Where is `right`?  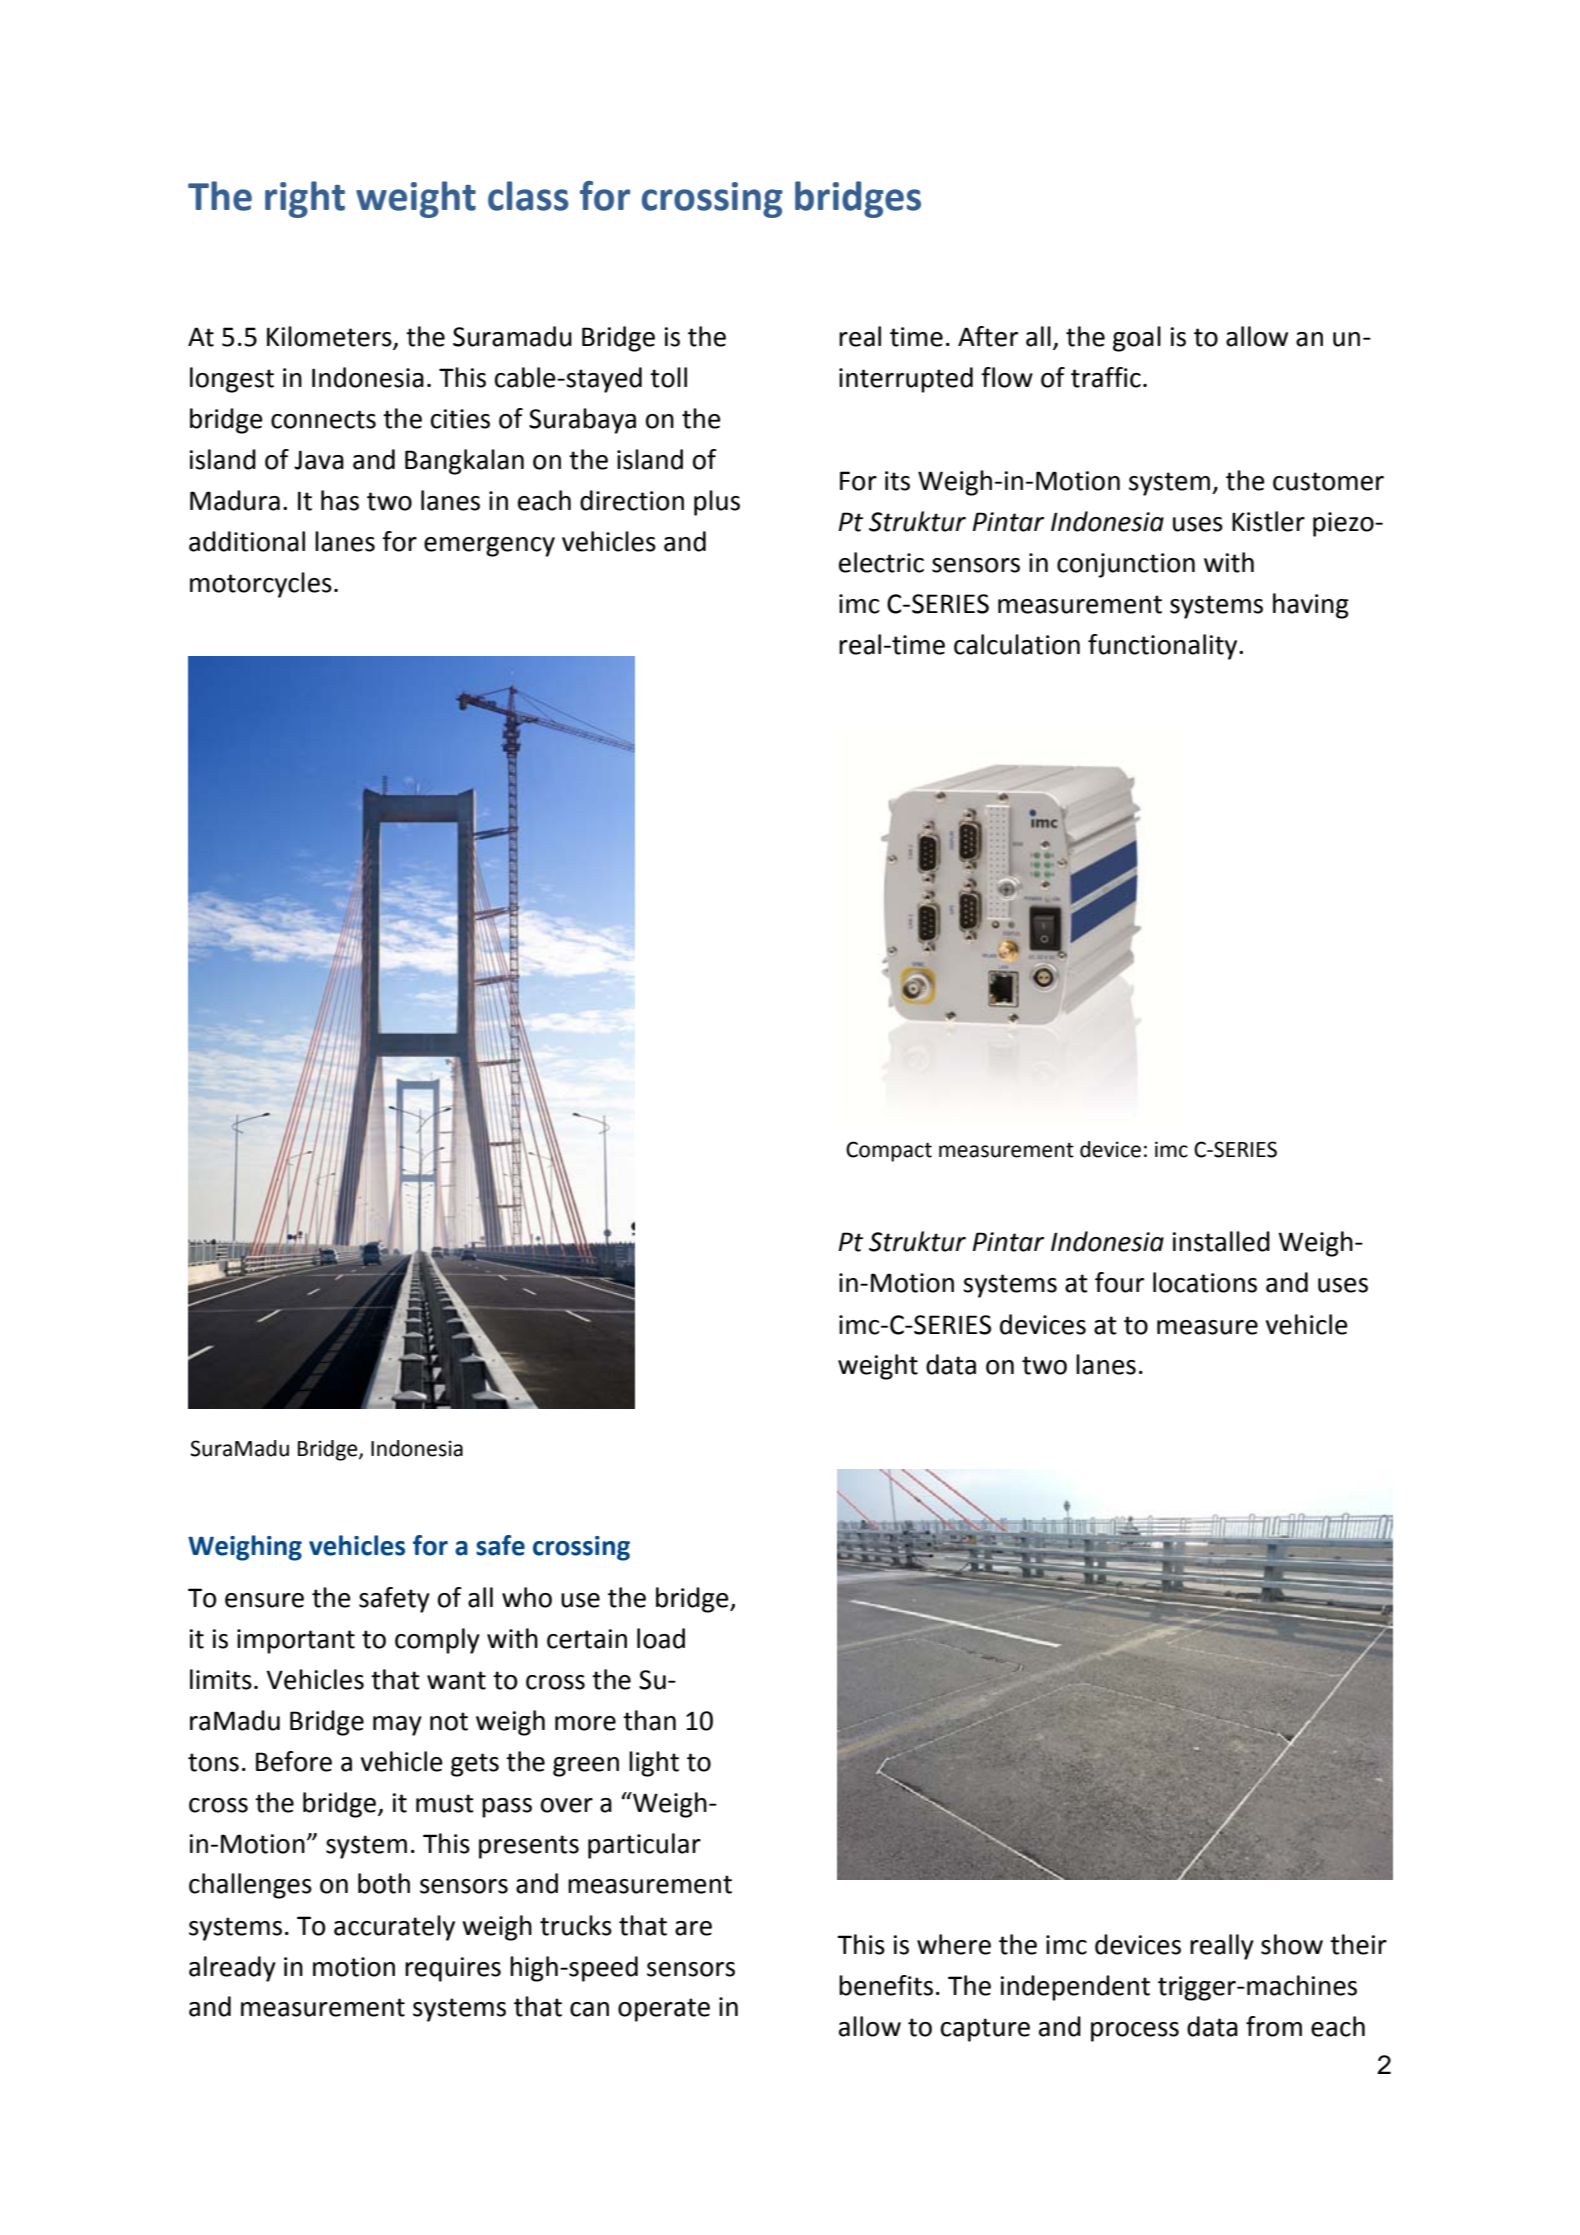
right is located at coordinates (305, 199).
